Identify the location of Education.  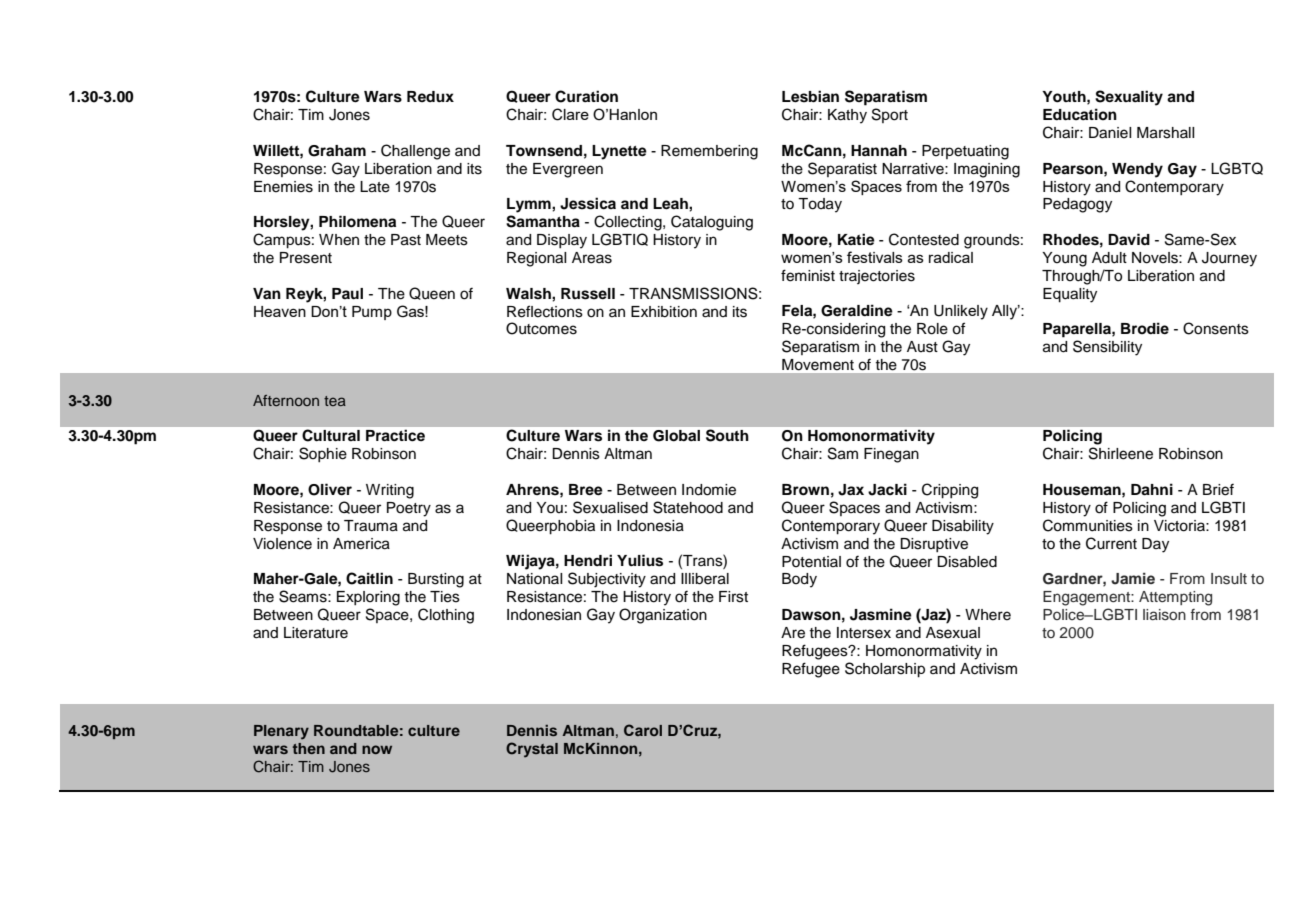
(1080, 114).
